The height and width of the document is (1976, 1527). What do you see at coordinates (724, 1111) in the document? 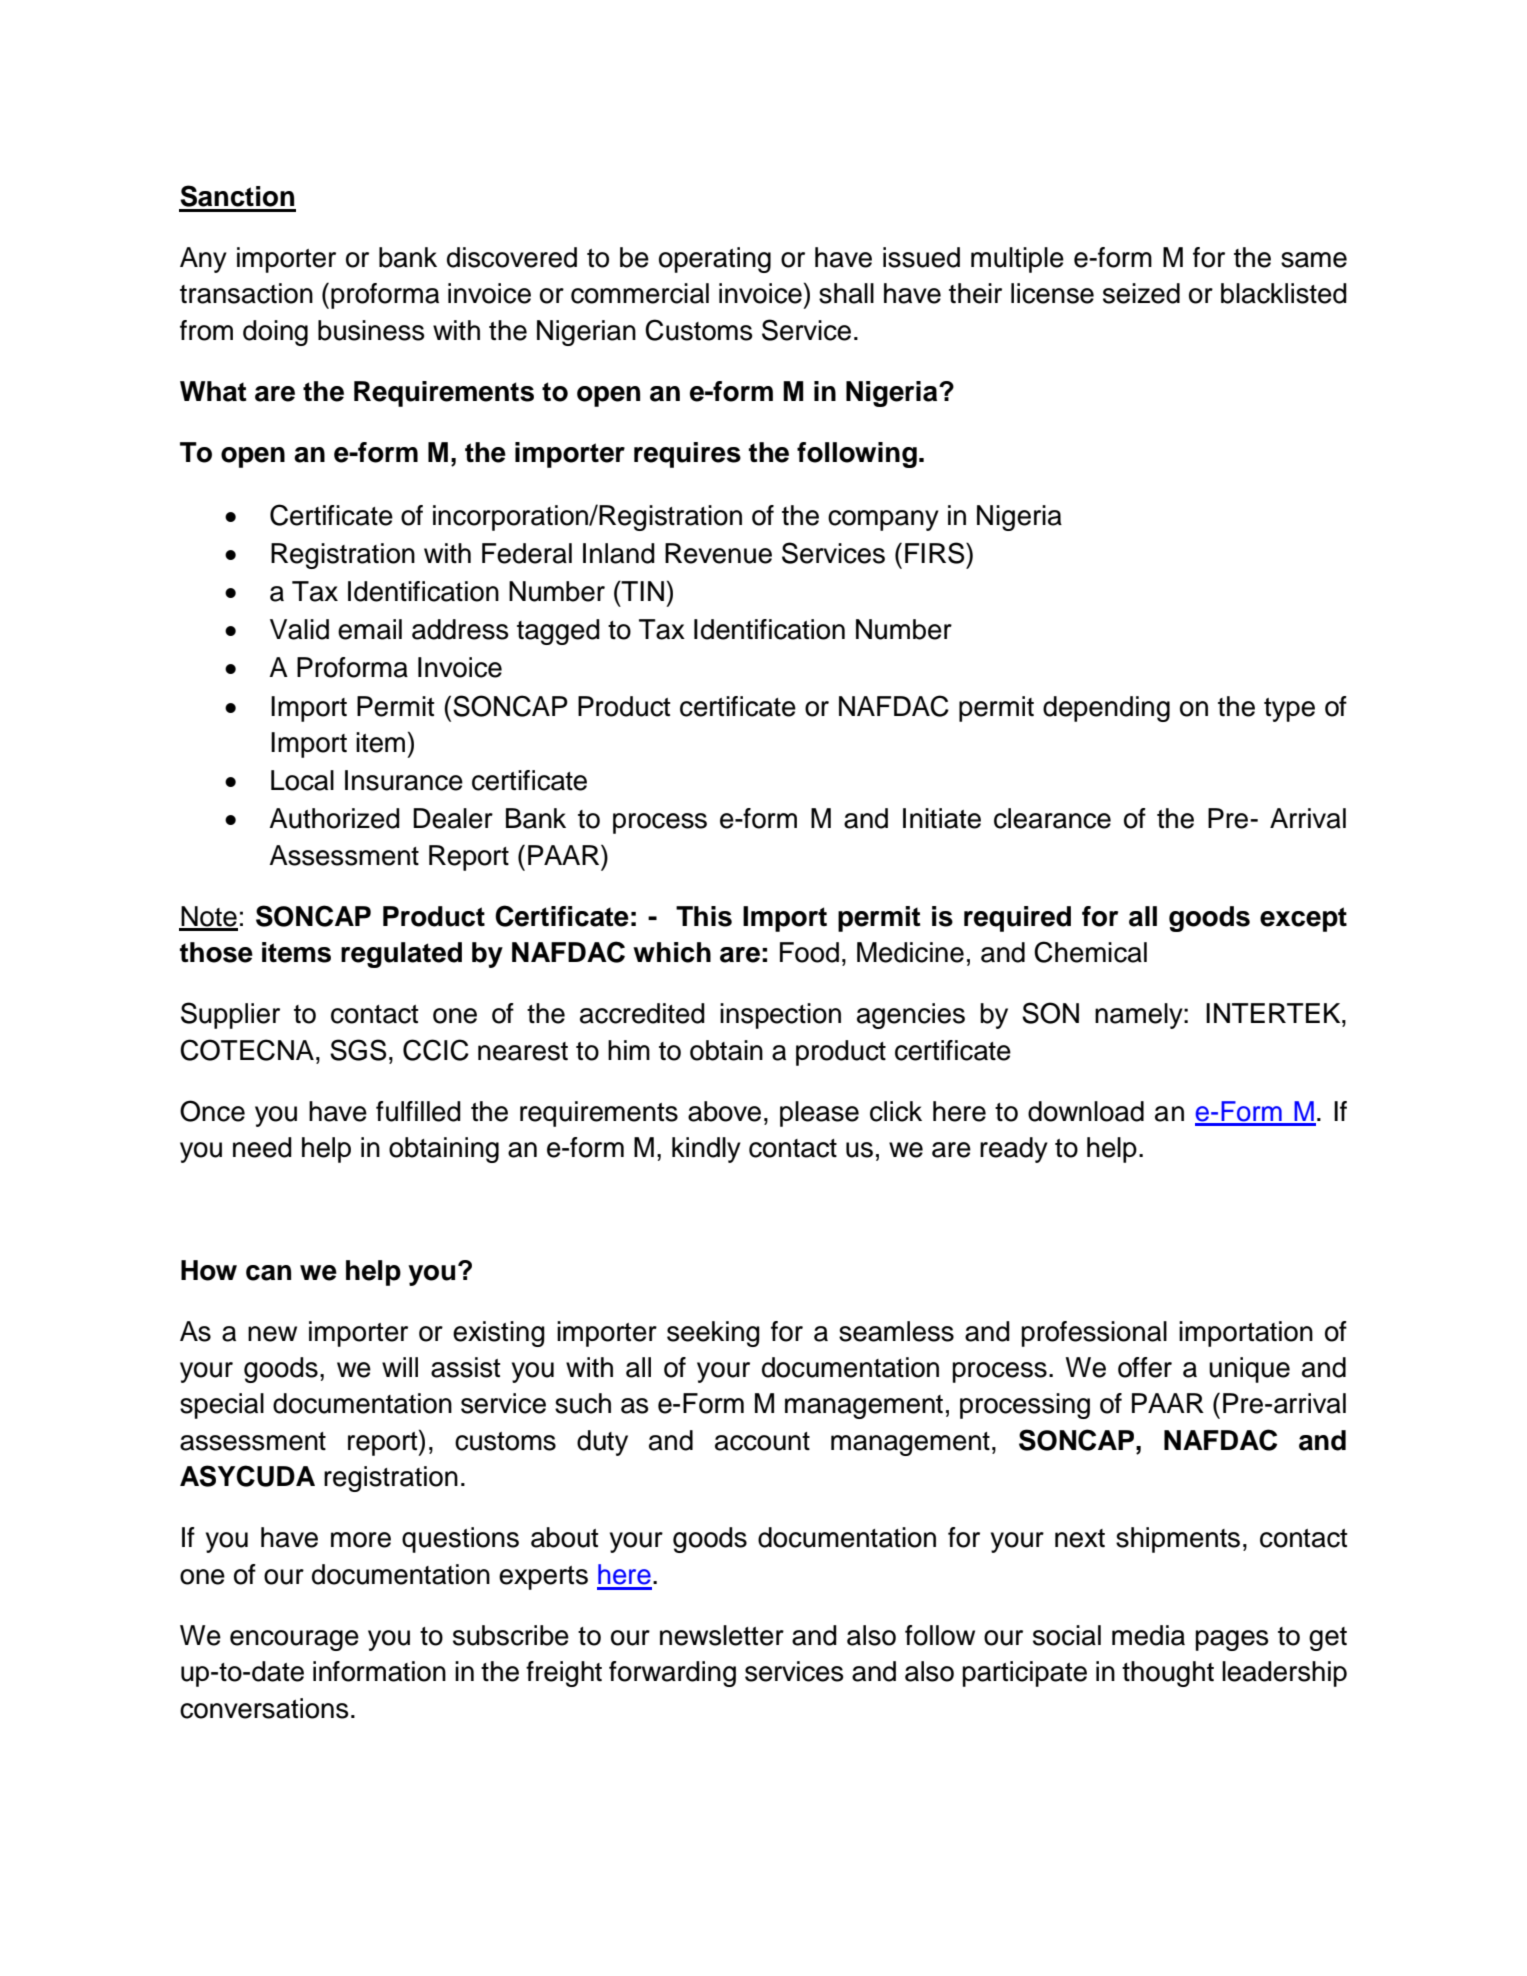
I see `above` at bounding box center [724, 1111].
